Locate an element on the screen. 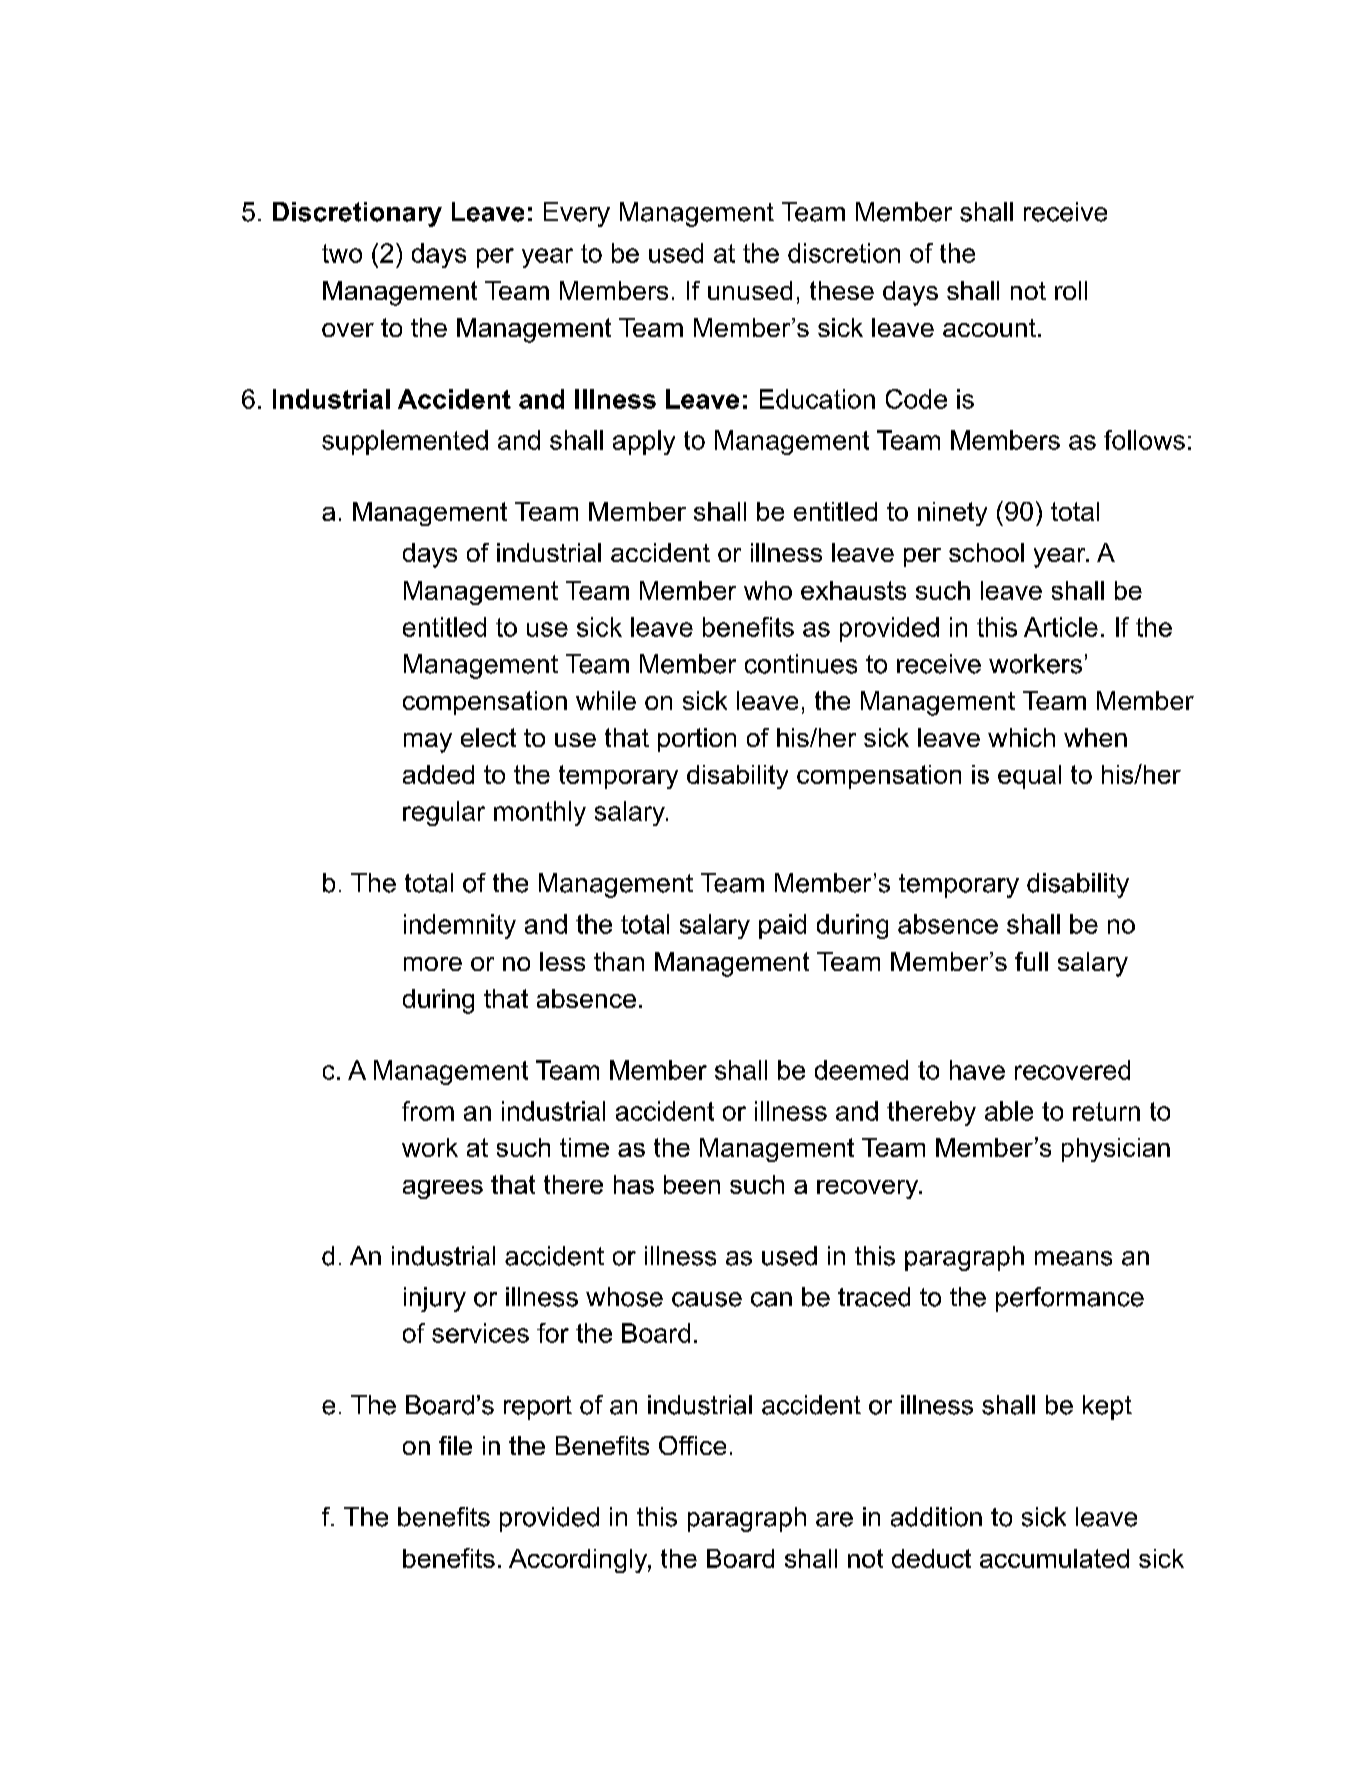 The image size is (1366, 1767). roll is located at coordinates (1071, 290).
